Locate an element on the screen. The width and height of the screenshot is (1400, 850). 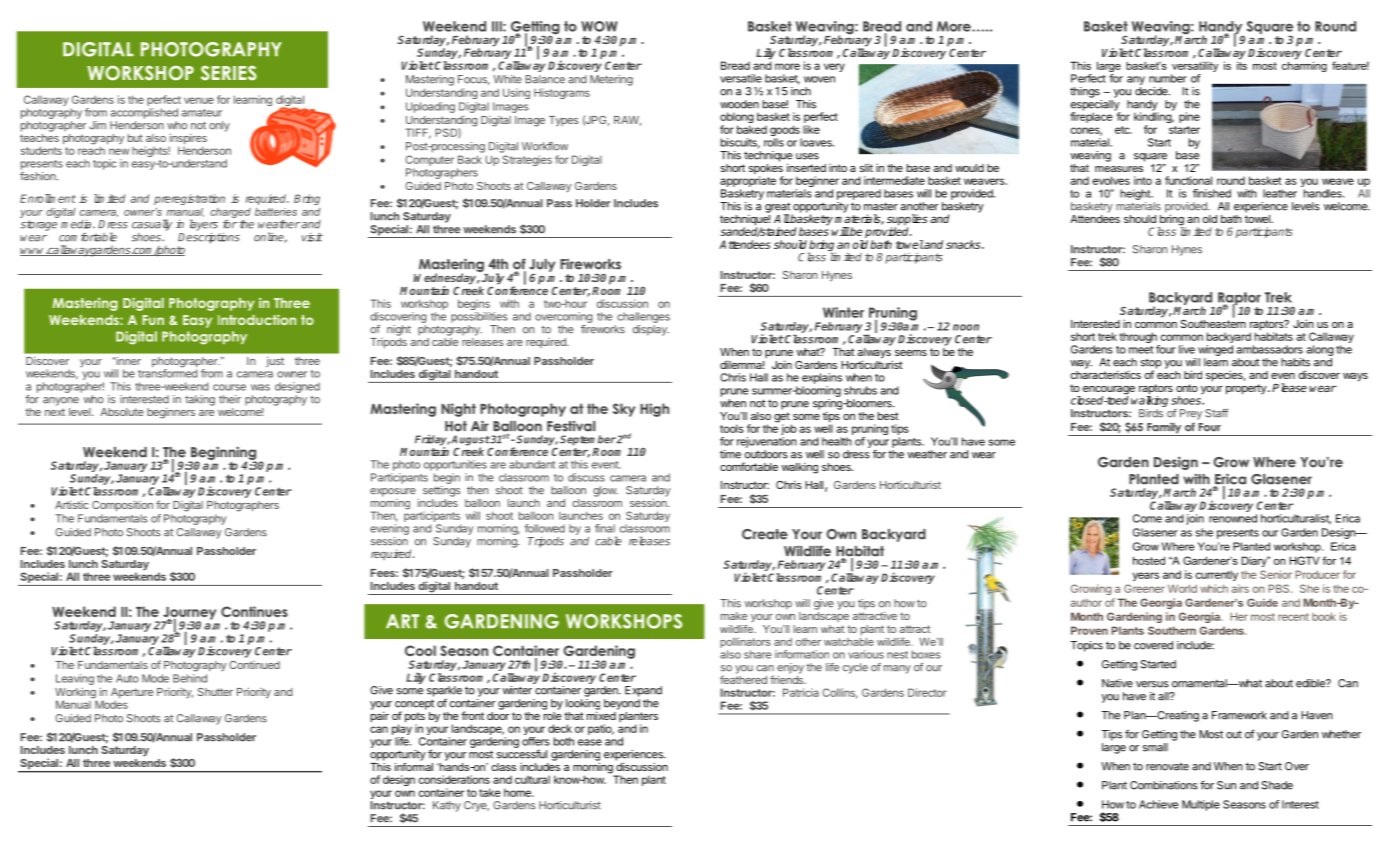
Southeastern is located at coordinates (1213, 322).
